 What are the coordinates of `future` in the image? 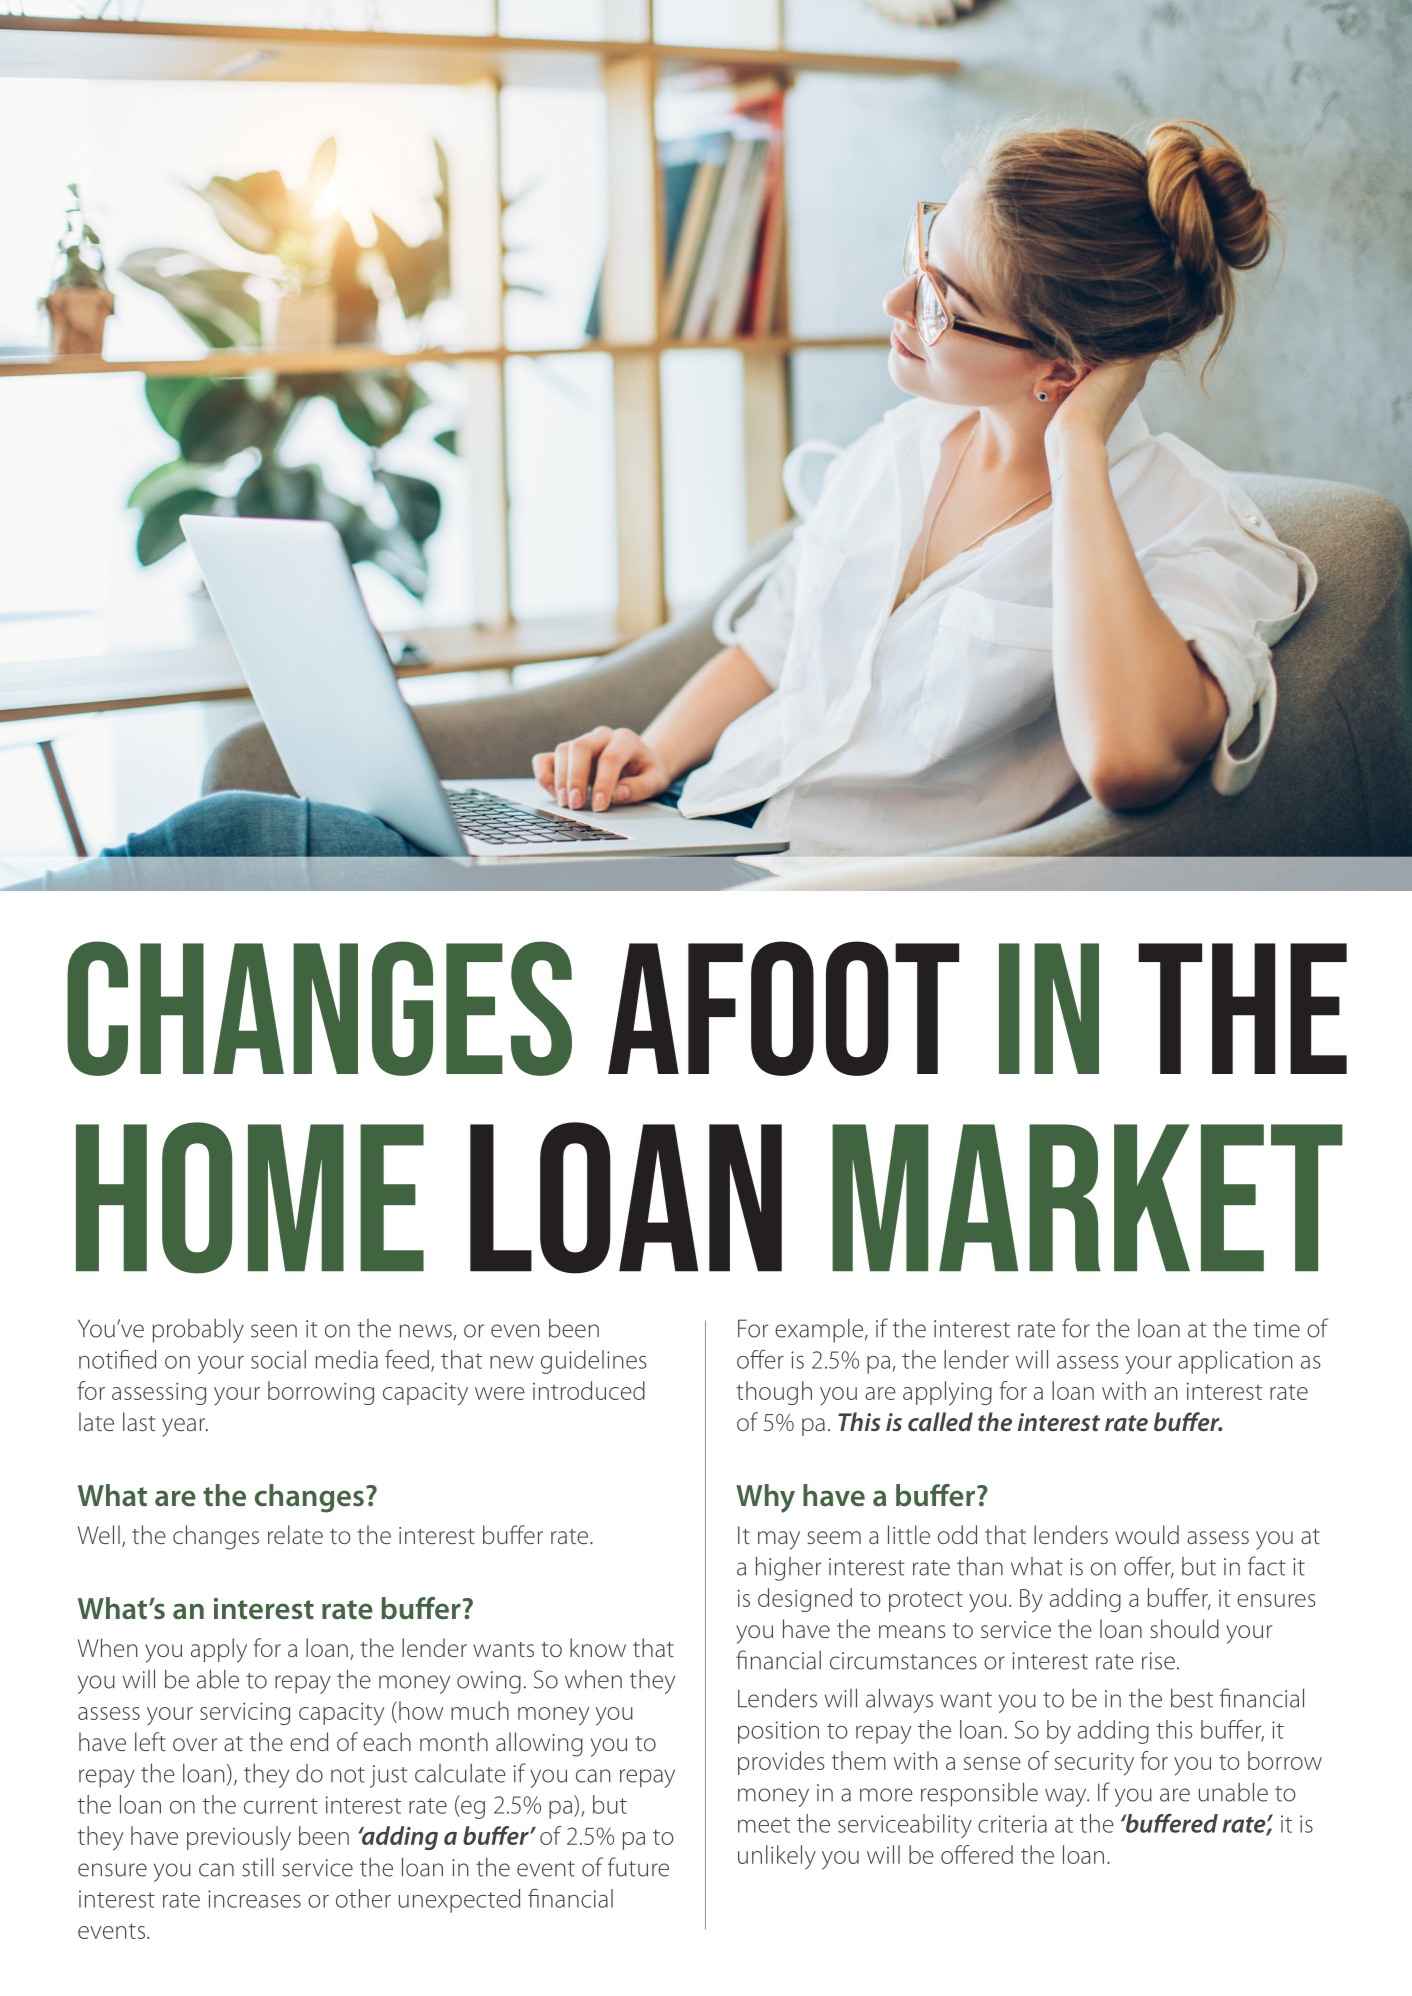 It's located at (638, 1867).
